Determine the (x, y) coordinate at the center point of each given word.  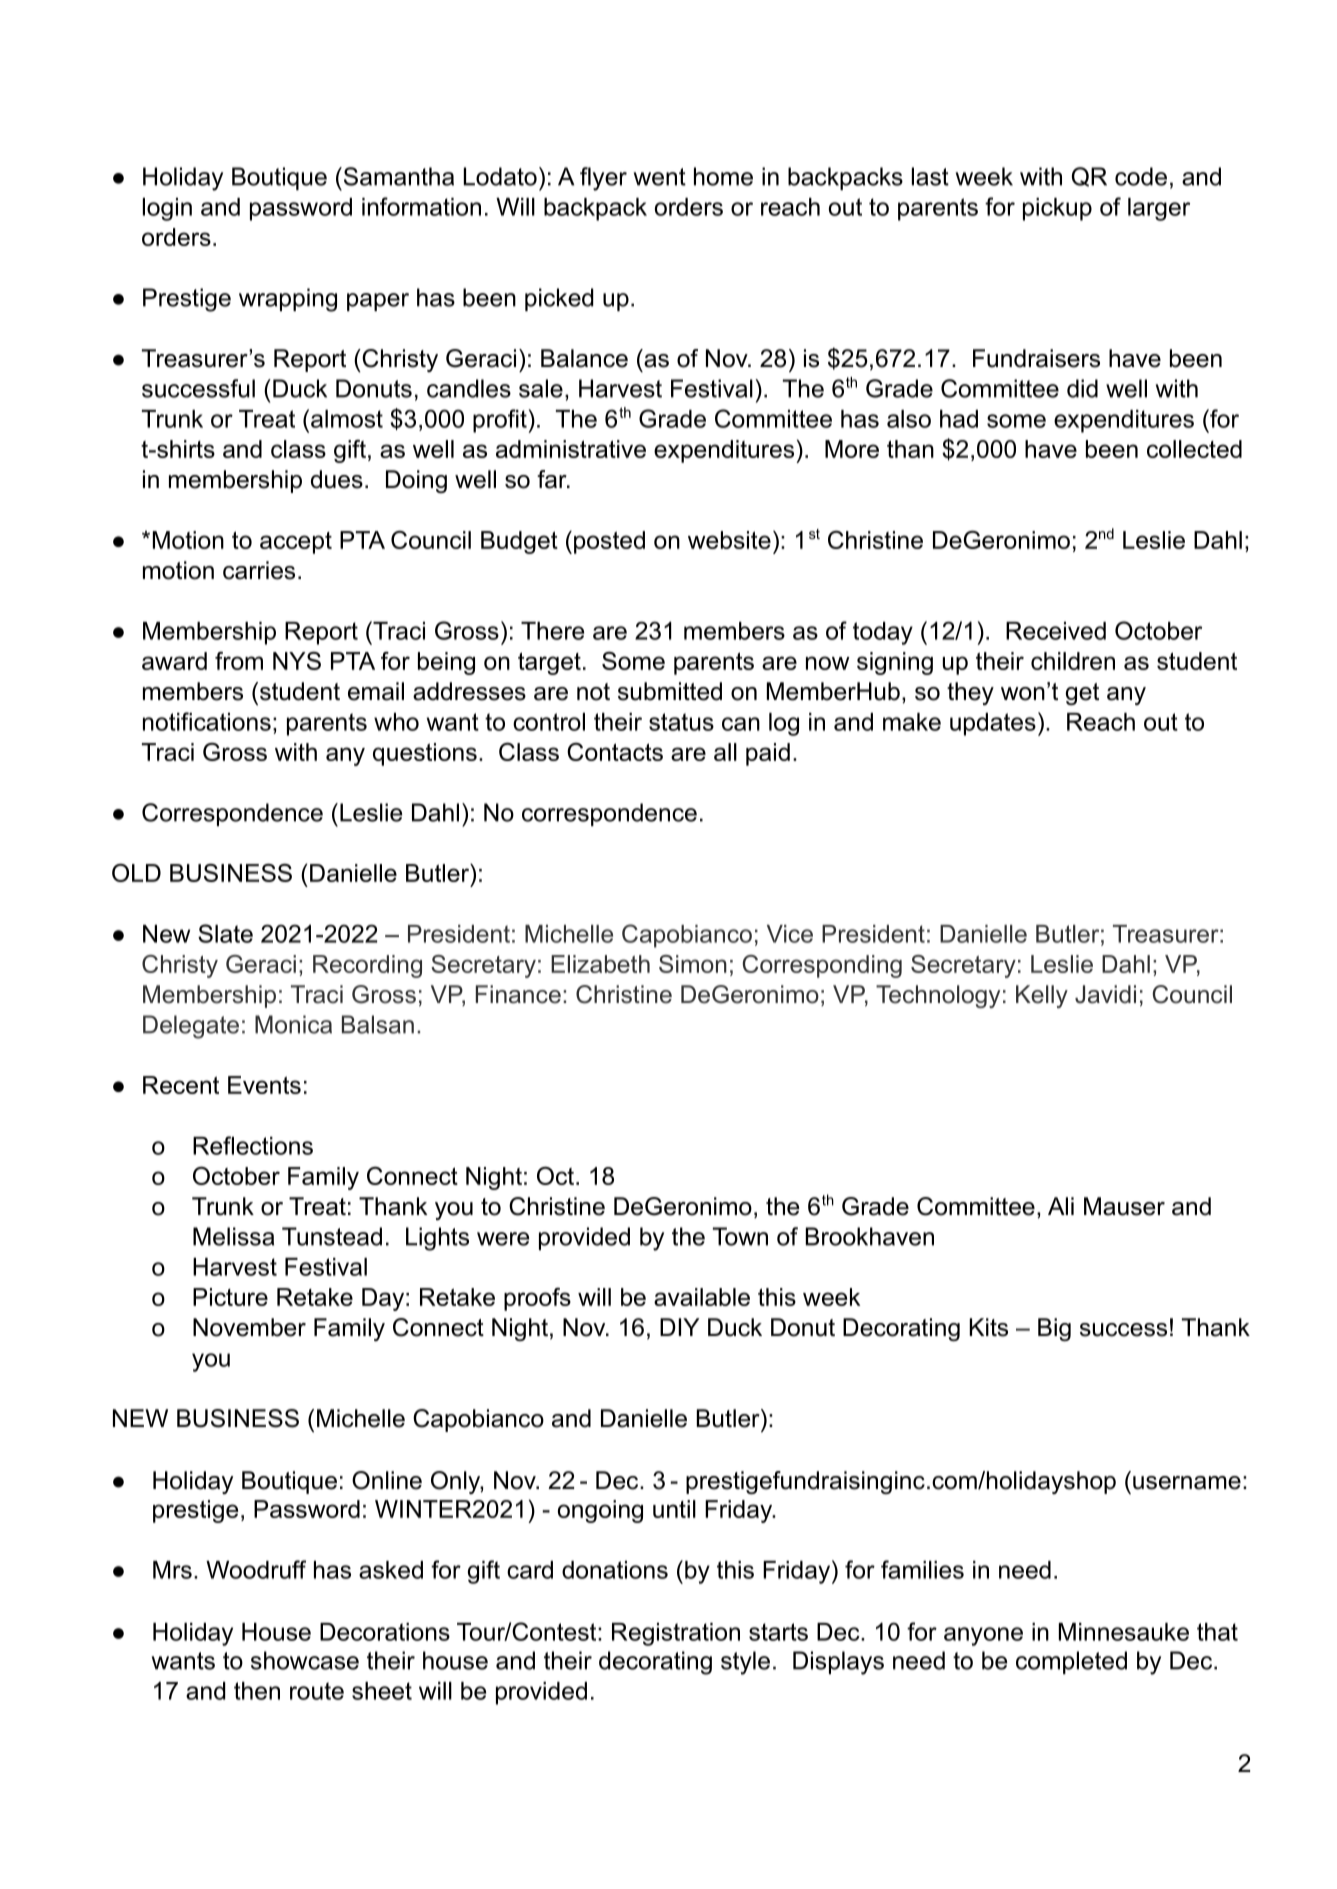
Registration (676, 1634)
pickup (1057, 209)
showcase (305, 1660)
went (660, 177)
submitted (670, 691)
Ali (1061, 1206)
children (1073, 661)
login (167, 209)
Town (740, 1236)
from (239, 661)
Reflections (253, 1145)
